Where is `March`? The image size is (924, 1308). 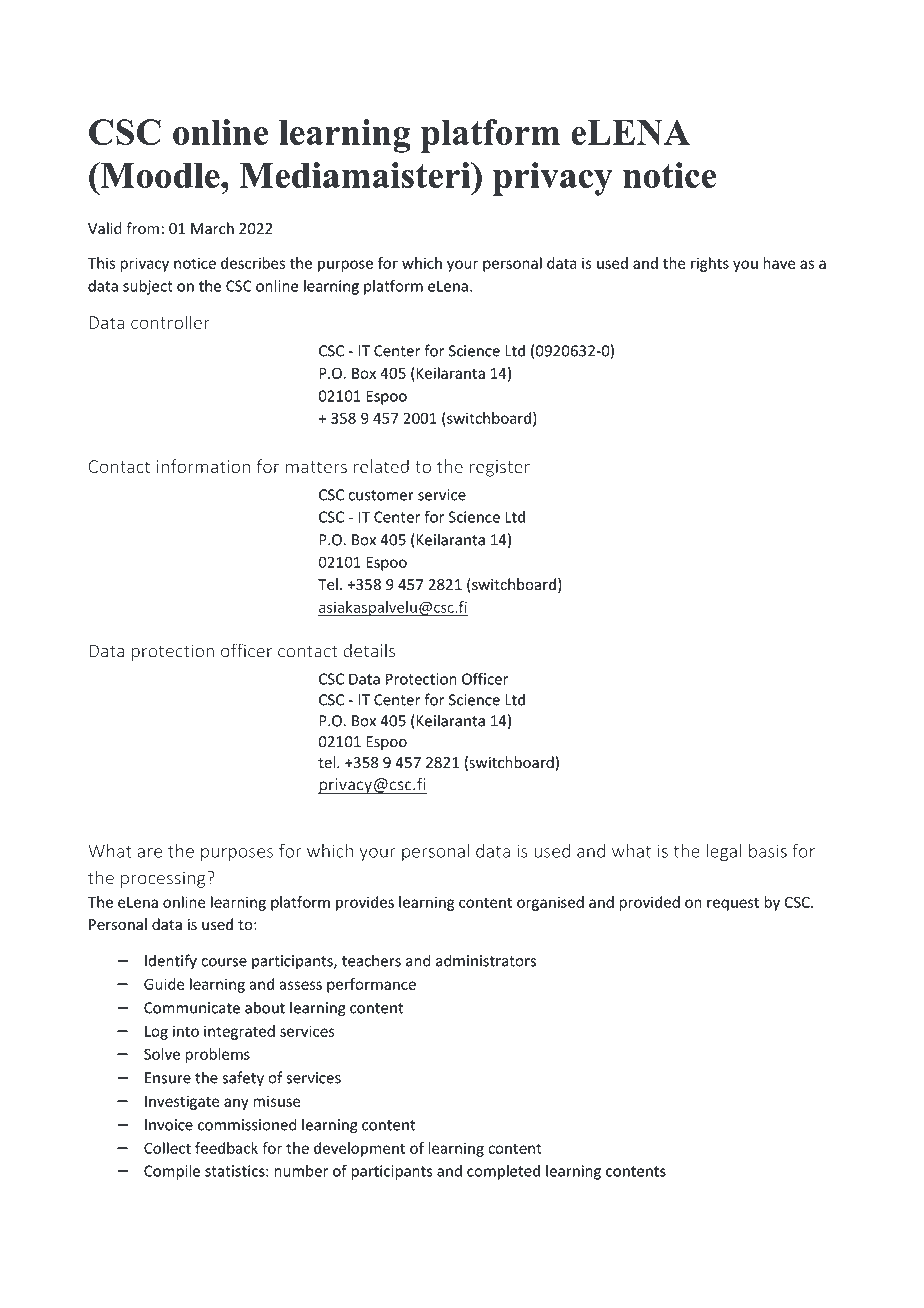 March is located at coordinates (212, 228).
